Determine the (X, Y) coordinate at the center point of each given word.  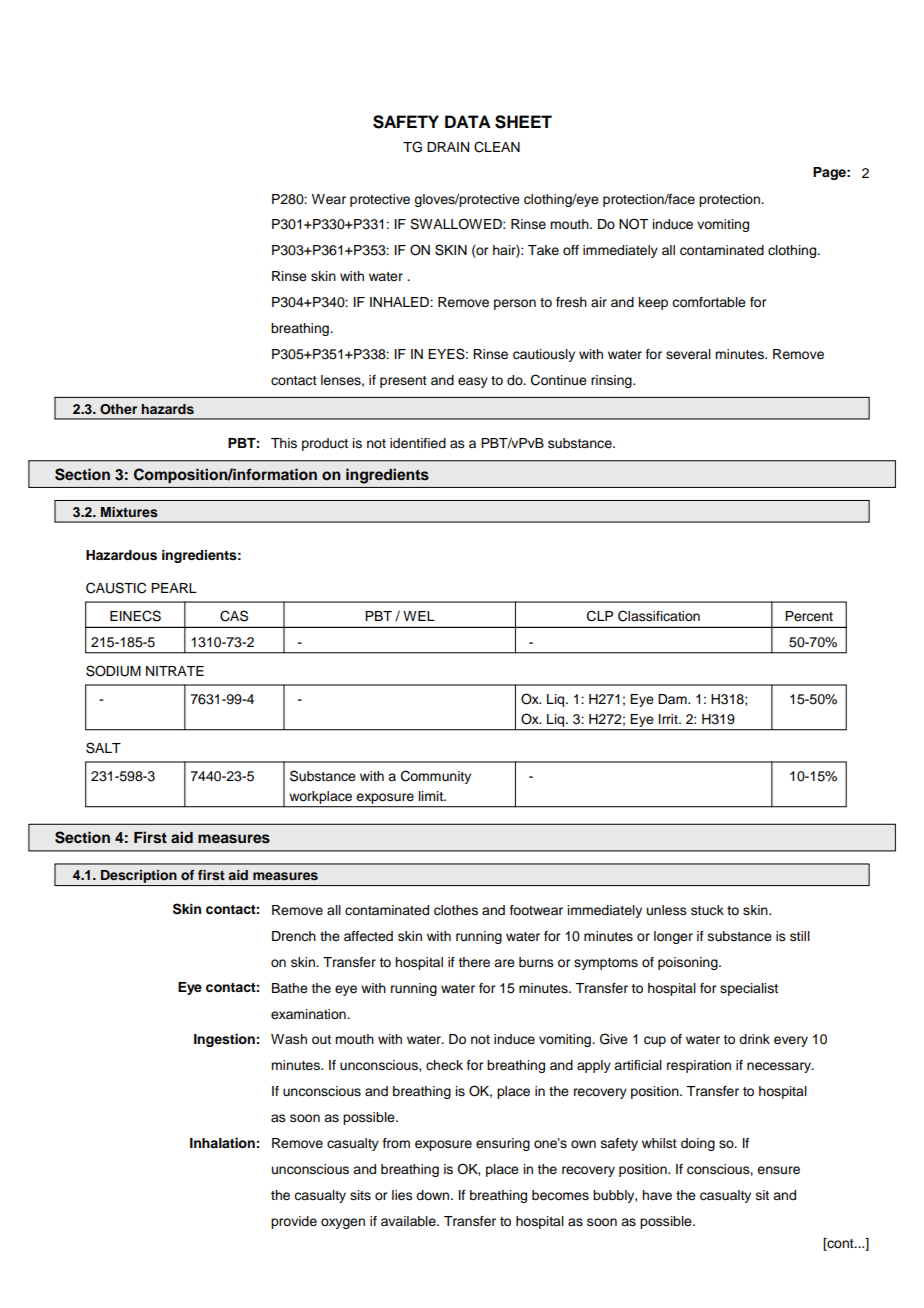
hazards (168, 409)
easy (473, 382)
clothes (456, 910)
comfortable (709, 302)
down (434, 1195)
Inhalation (222, 1143)
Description (139, 878)
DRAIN (448, 147)
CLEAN (497, 147)
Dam (673, 699)
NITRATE (175, 671)
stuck (707, 910)
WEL (419, 616)
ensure (778, 1170)
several (688, 354)
